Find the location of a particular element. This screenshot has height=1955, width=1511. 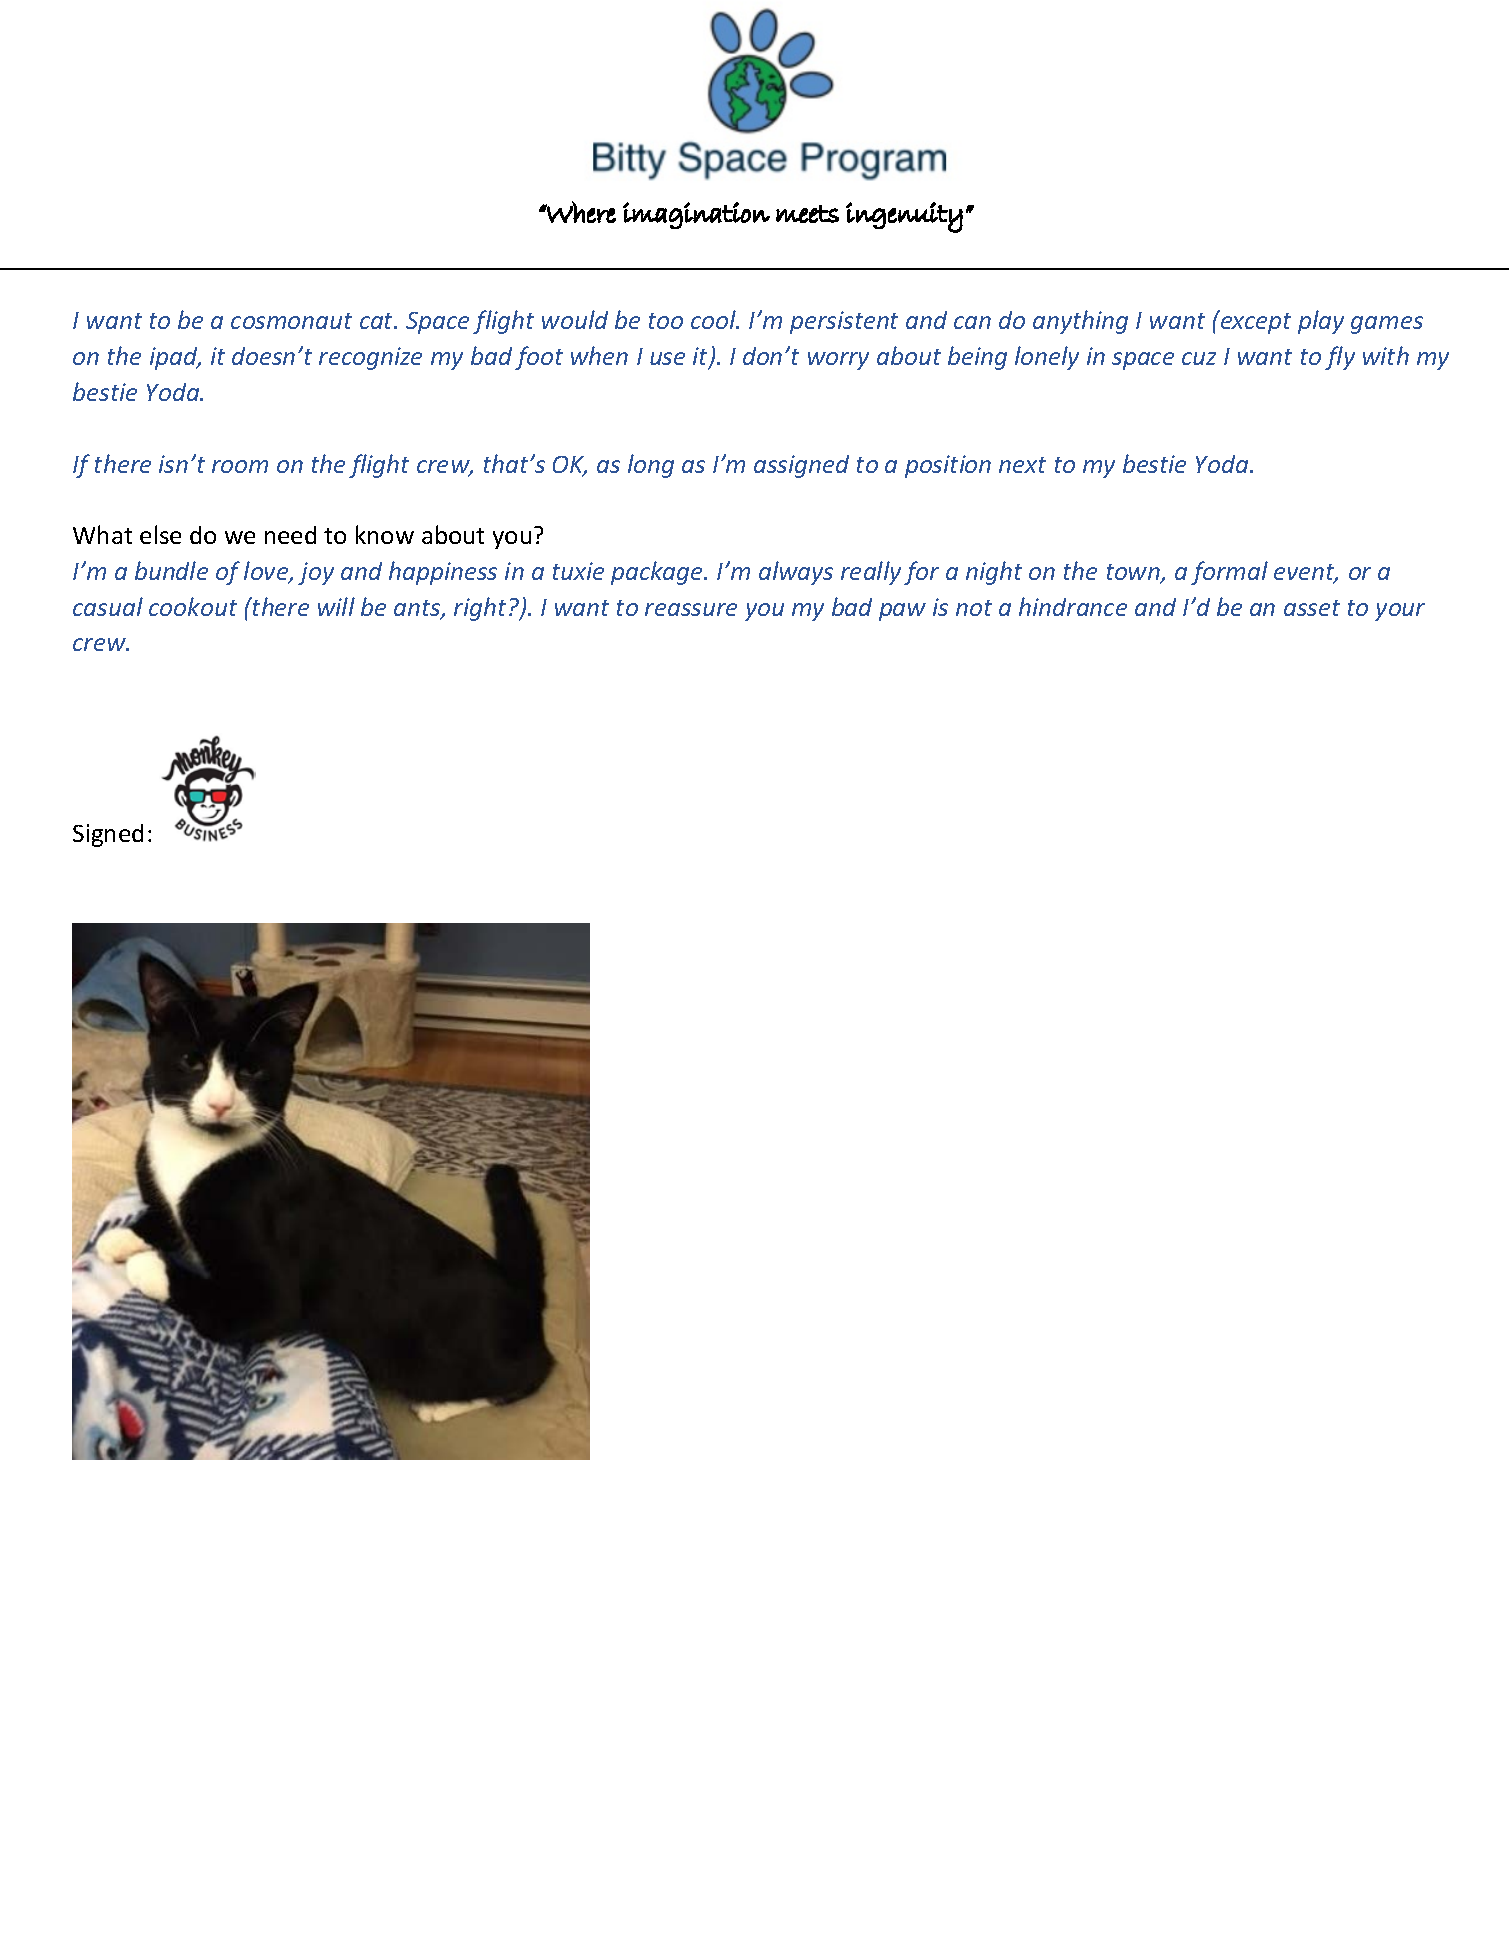

worry is located at coordinates (838, 361).
